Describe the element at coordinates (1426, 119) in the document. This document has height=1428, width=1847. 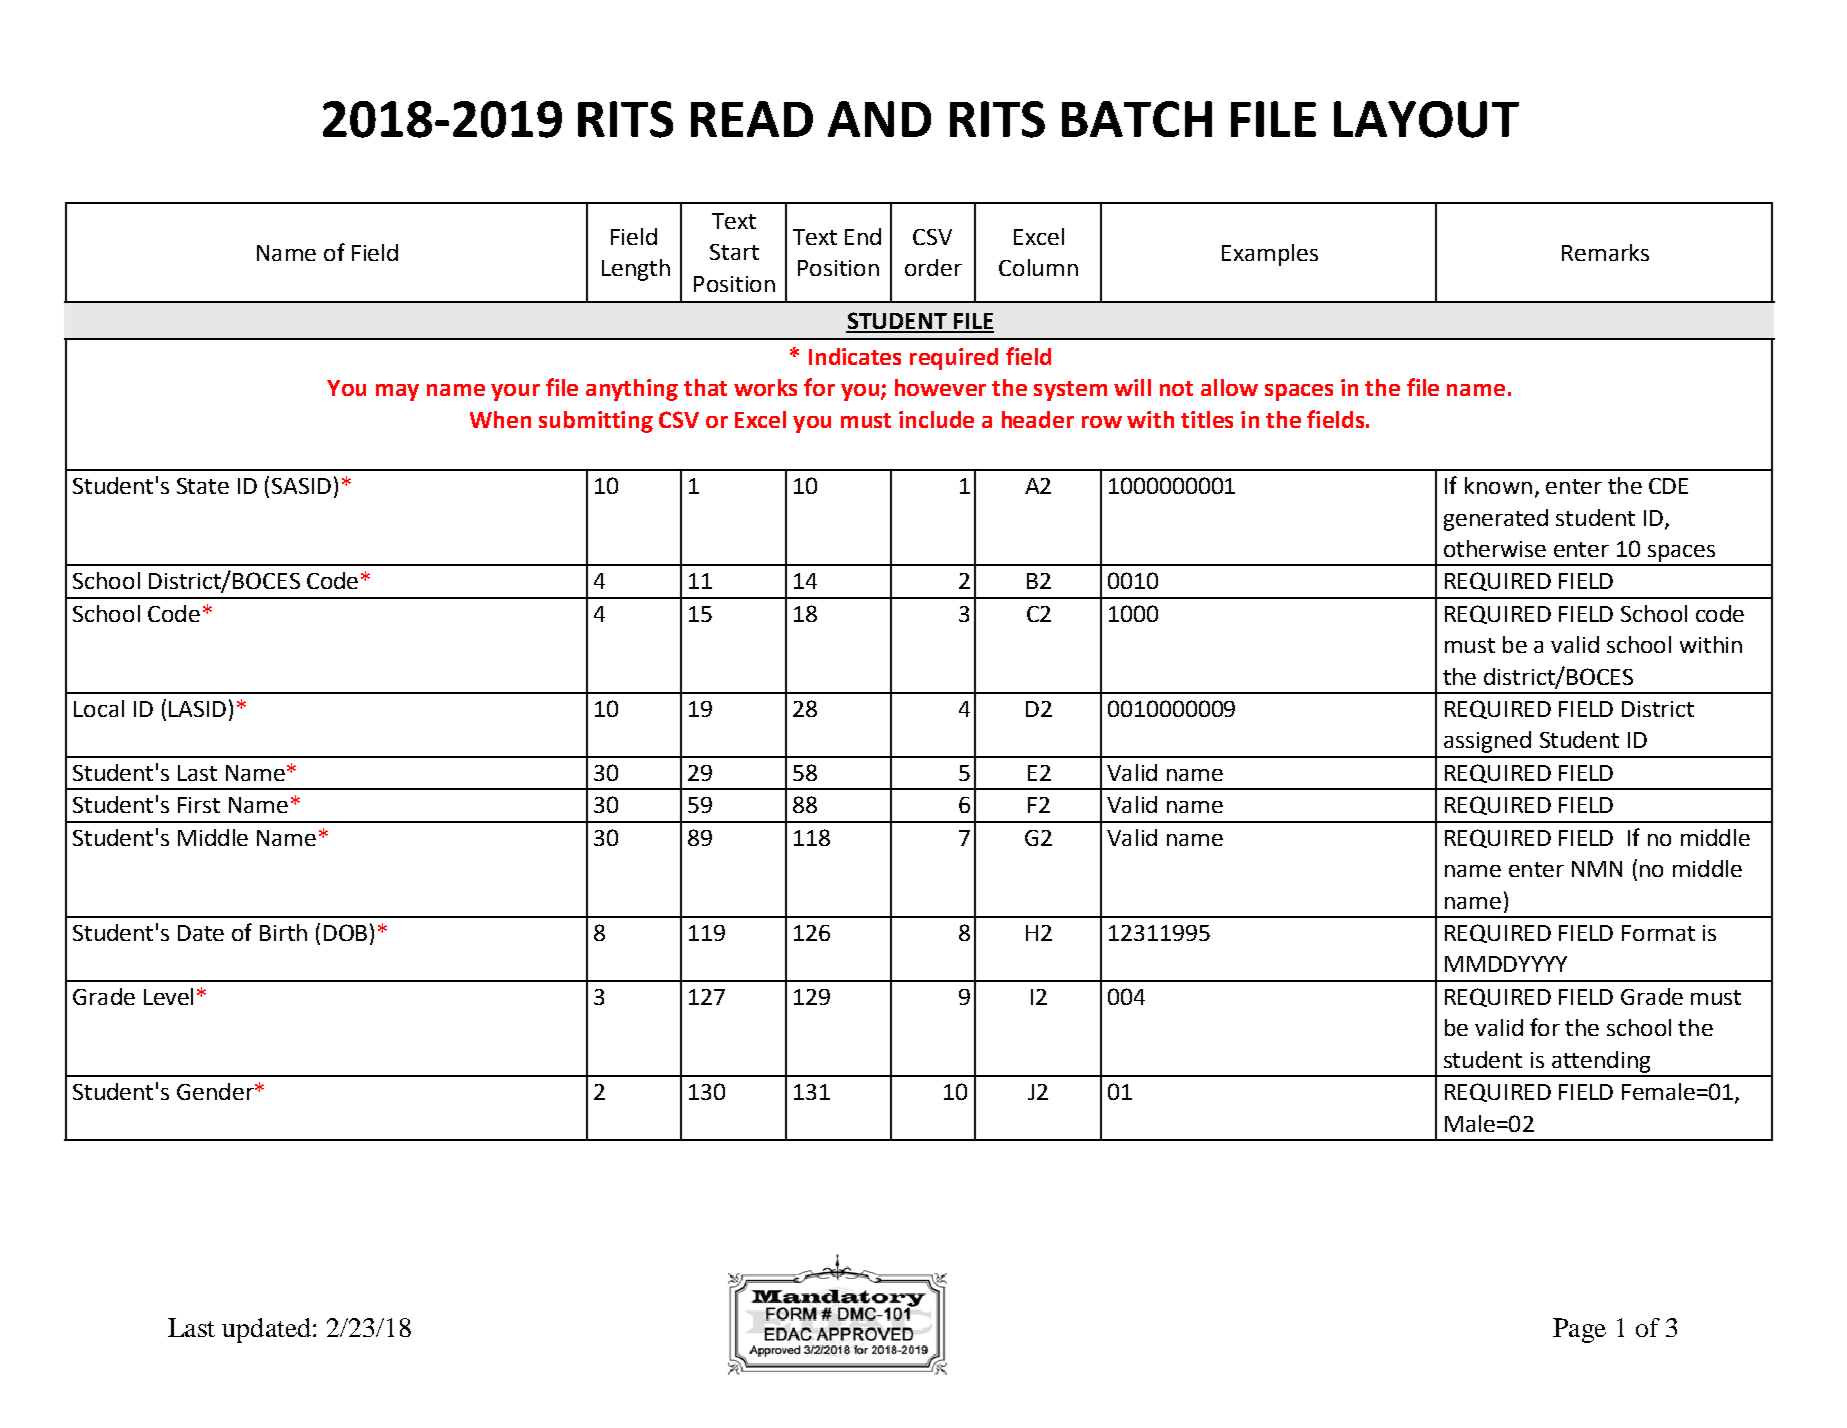
I see `LAYOUT` at that location.
